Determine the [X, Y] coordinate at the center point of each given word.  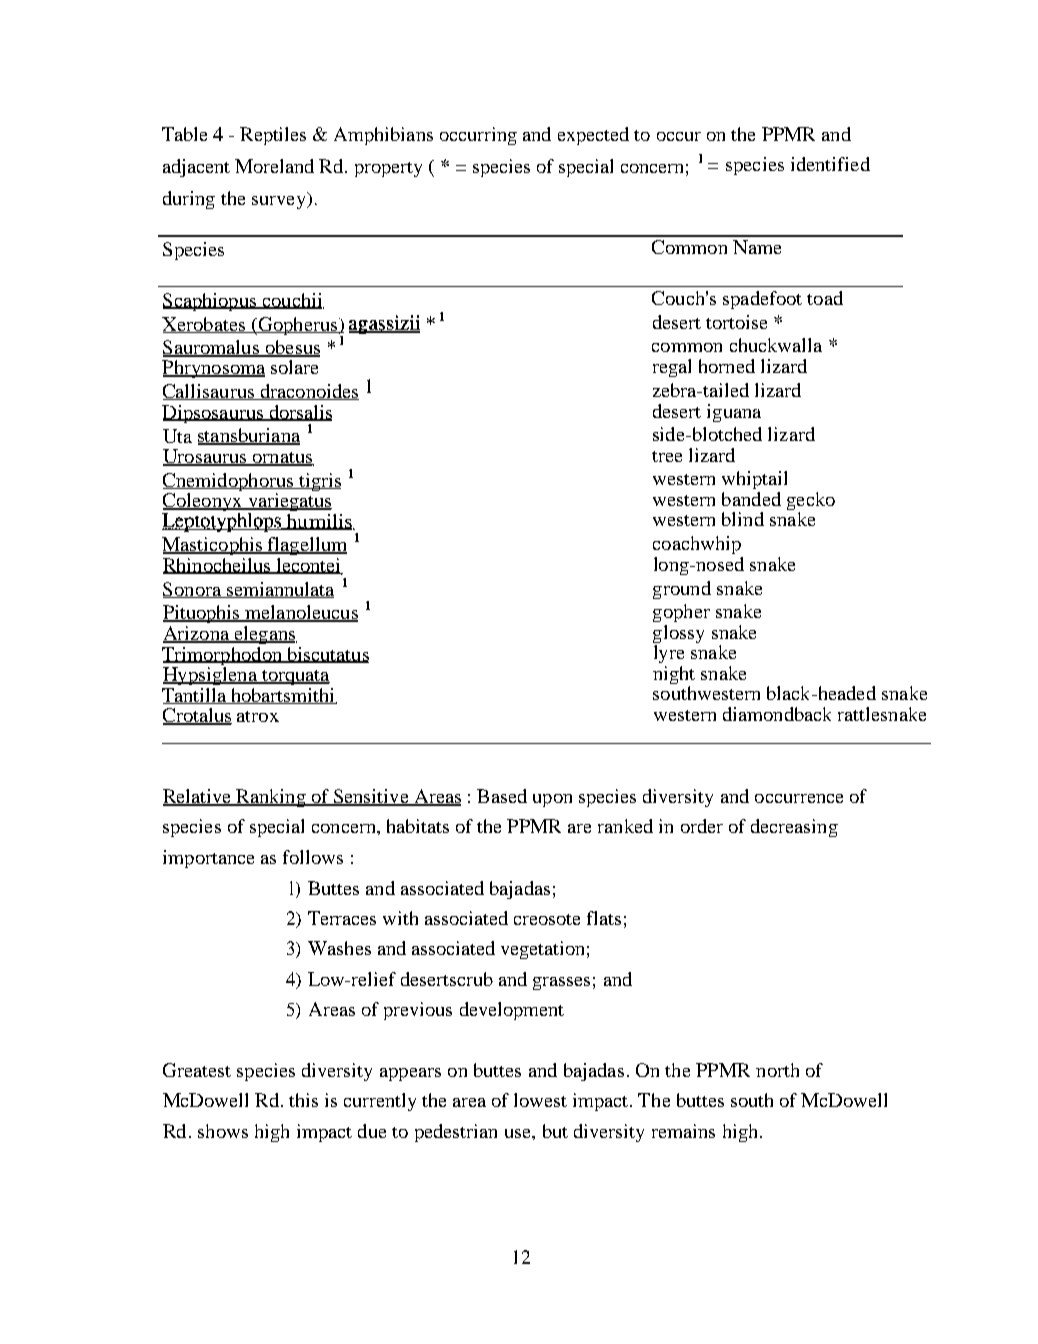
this [303, 1100]
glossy [678, 635]
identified [830, 164]
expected [593, 136]
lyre [669, 654]
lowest [540, 1100]
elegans [264, 635]
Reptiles [273, 136]
